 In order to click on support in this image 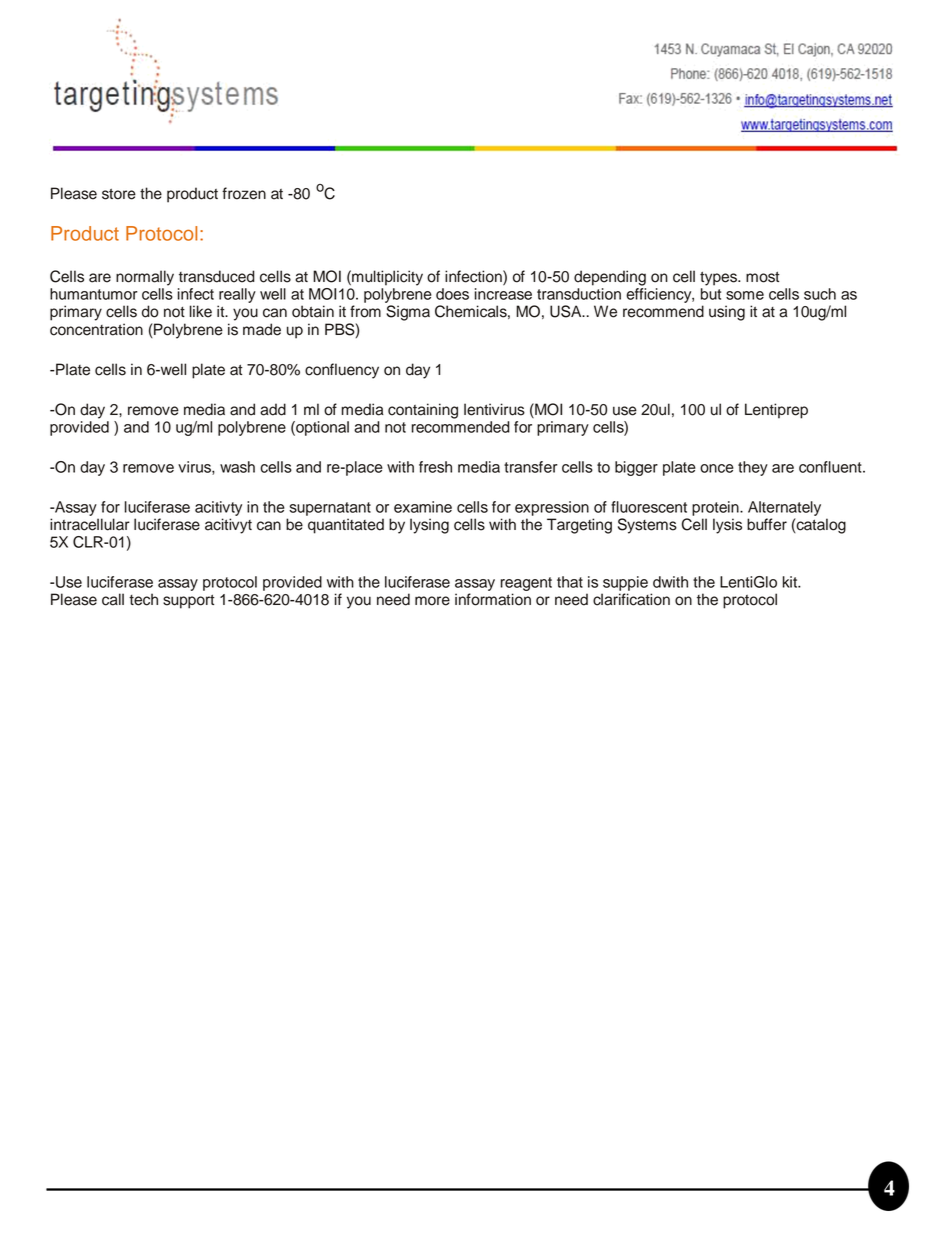, I will do `click(189, 601)`.
